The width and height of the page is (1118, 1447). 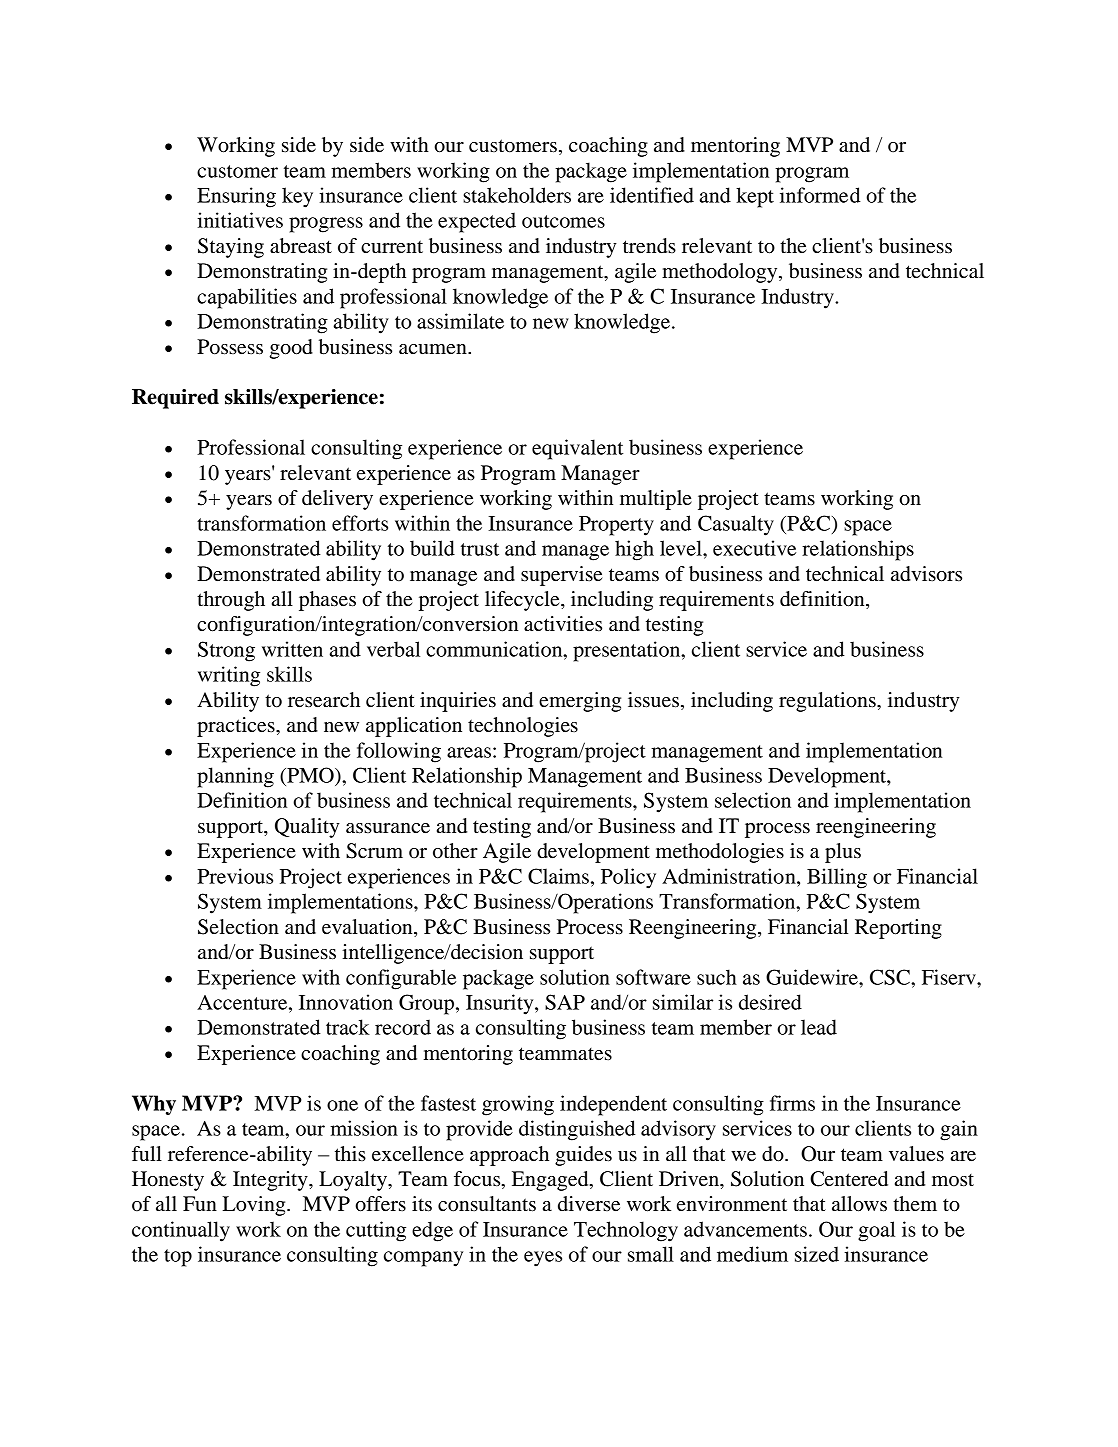 I want to click on goal, so click(x=876, y=1231).
